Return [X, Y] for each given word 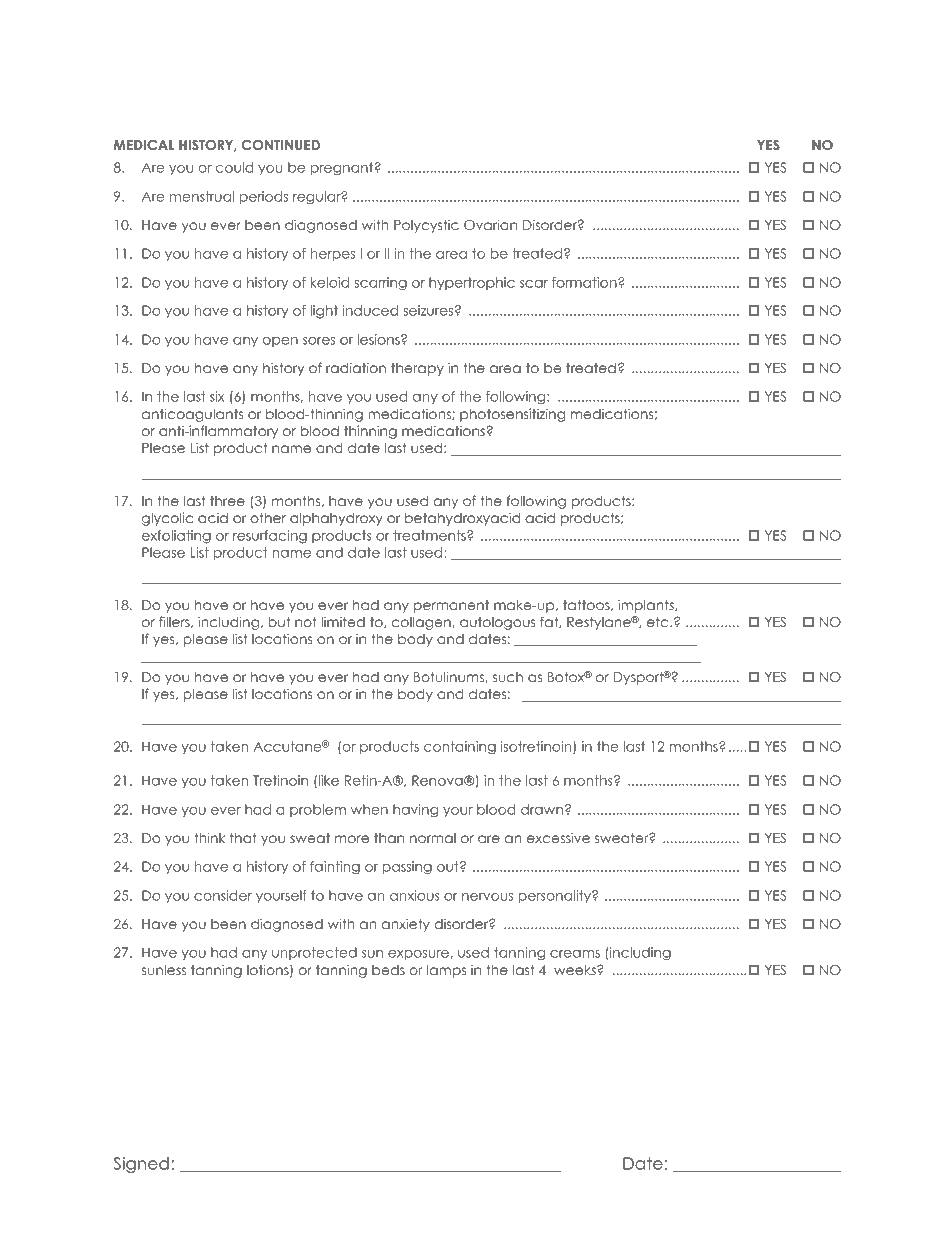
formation [585, 282]
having [415, 811]
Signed [141, 1165]
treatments [430, 535]
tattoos [587, 605]
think [209, 837]
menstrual [202, 196]
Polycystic [426, 226]
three [227, 501]
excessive [558, 838]
